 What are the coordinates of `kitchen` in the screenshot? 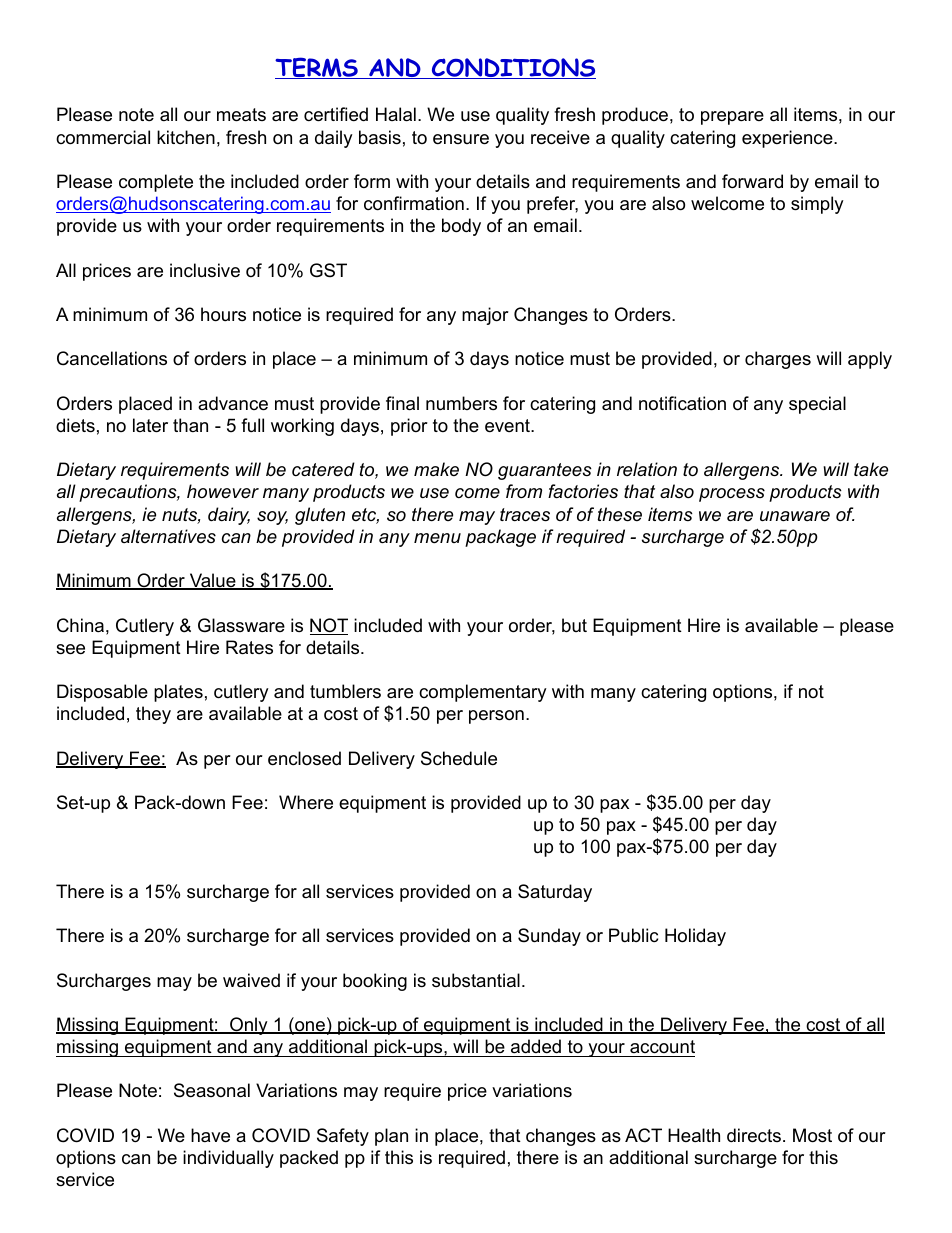 It's located at (186, 137).
